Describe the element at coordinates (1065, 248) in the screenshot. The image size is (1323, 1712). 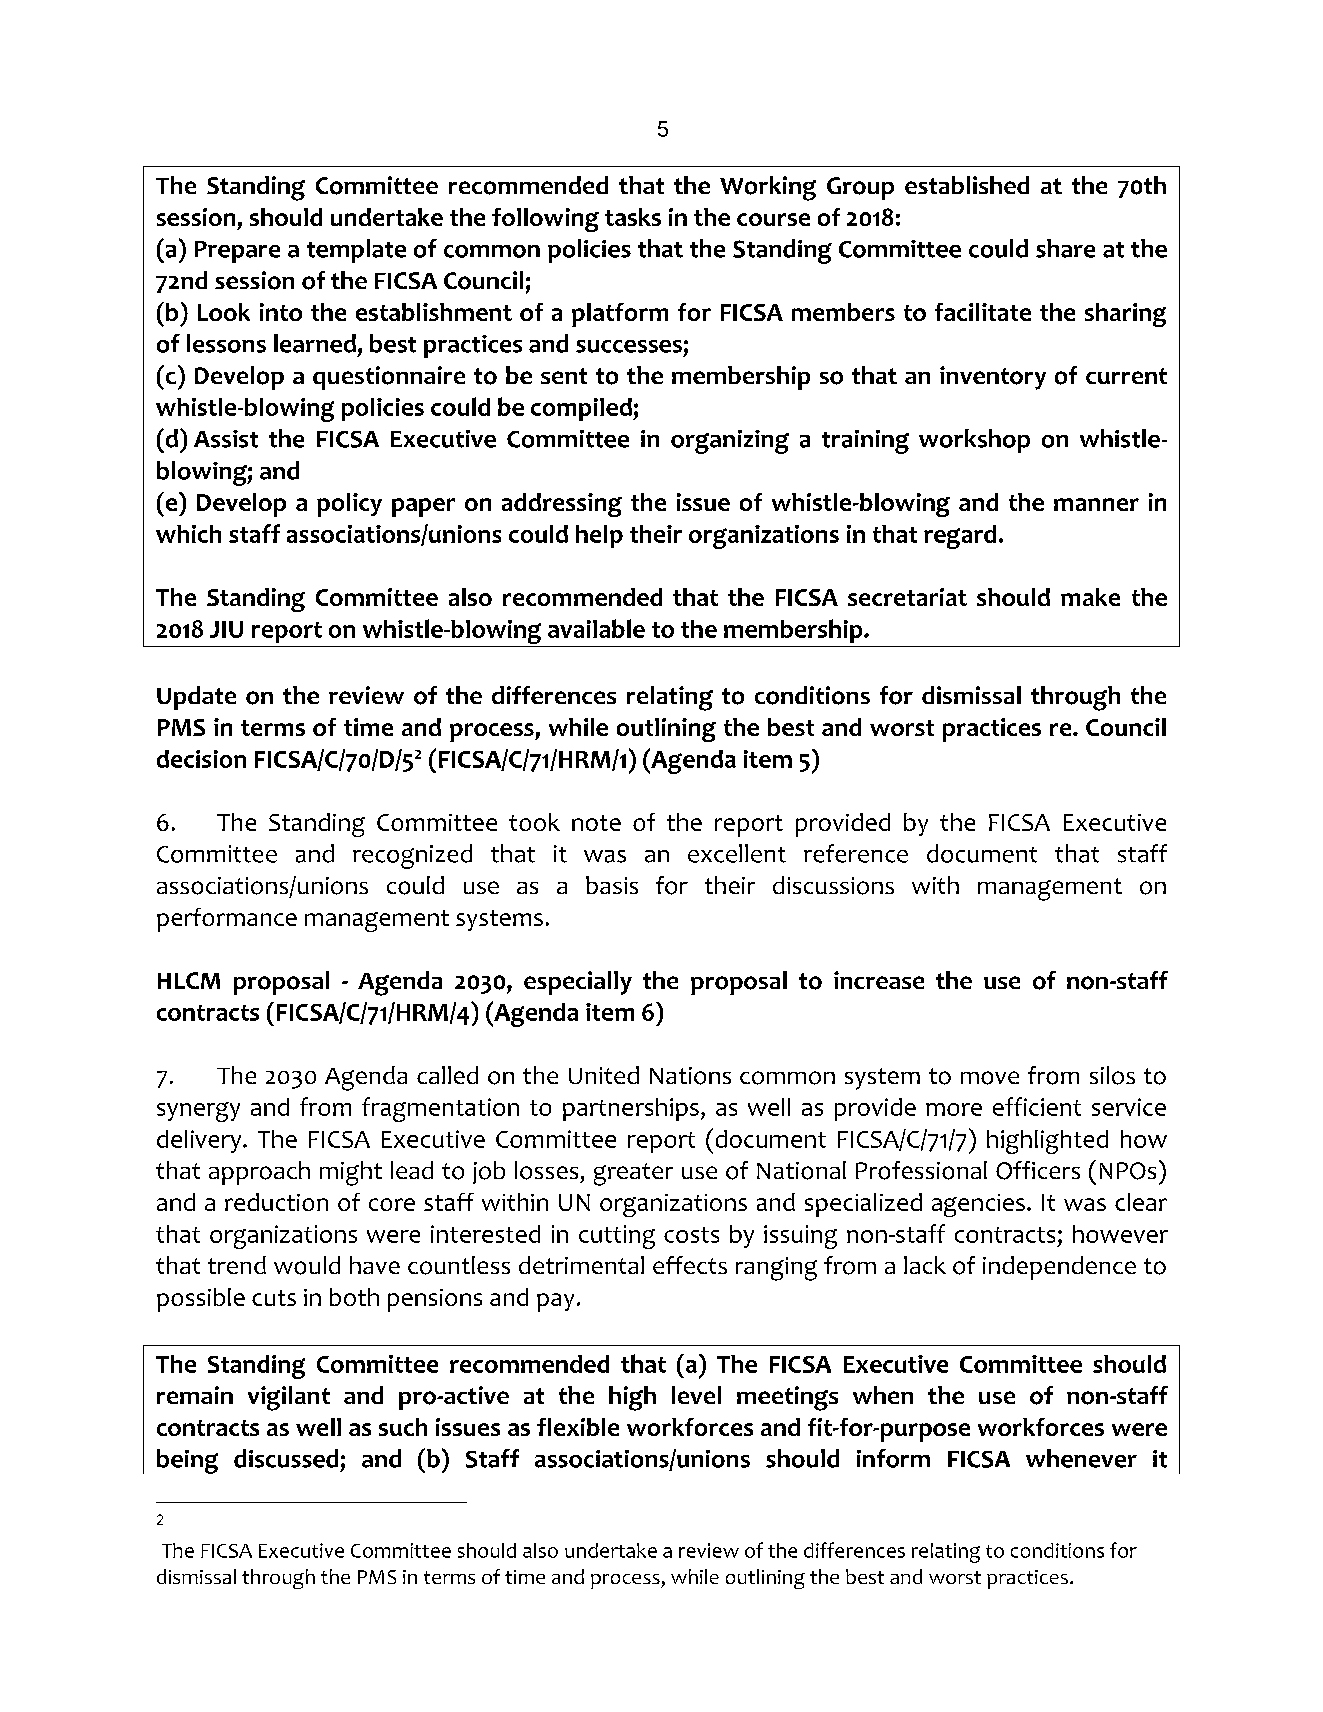
I see `share` at that location.
